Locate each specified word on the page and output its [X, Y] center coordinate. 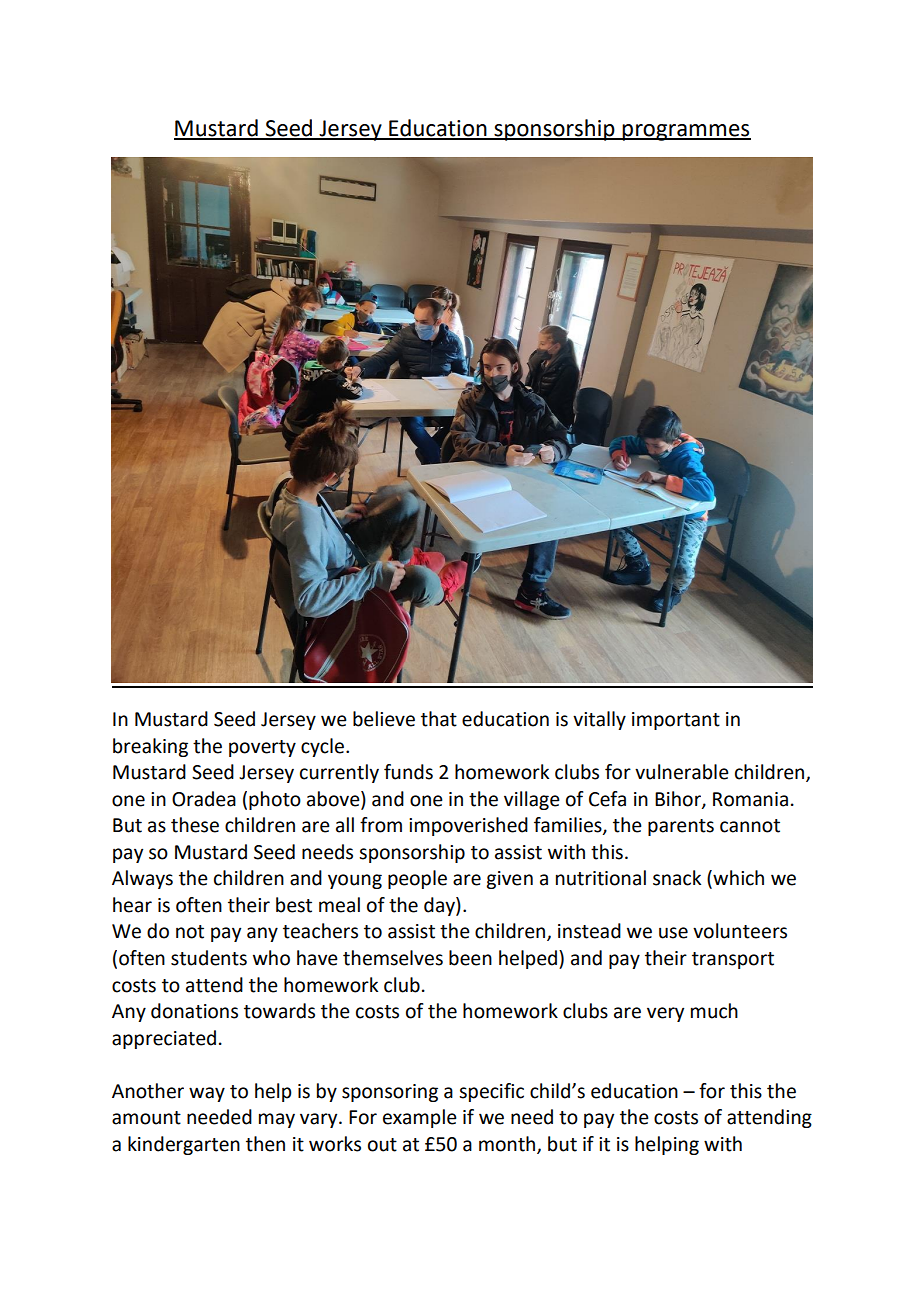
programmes [686, 132]
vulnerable [682, 772]
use [673, 933]
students [209, 958]
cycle [322, 747]
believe [384, 719]
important [676, 721]
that [439, 719]
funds [408, 772]
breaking [150, 747]
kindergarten [184, 1145]
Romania [750, 799]
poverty [262, 748]
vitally [599, 720]
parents [681, 827]
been [470, 958]
